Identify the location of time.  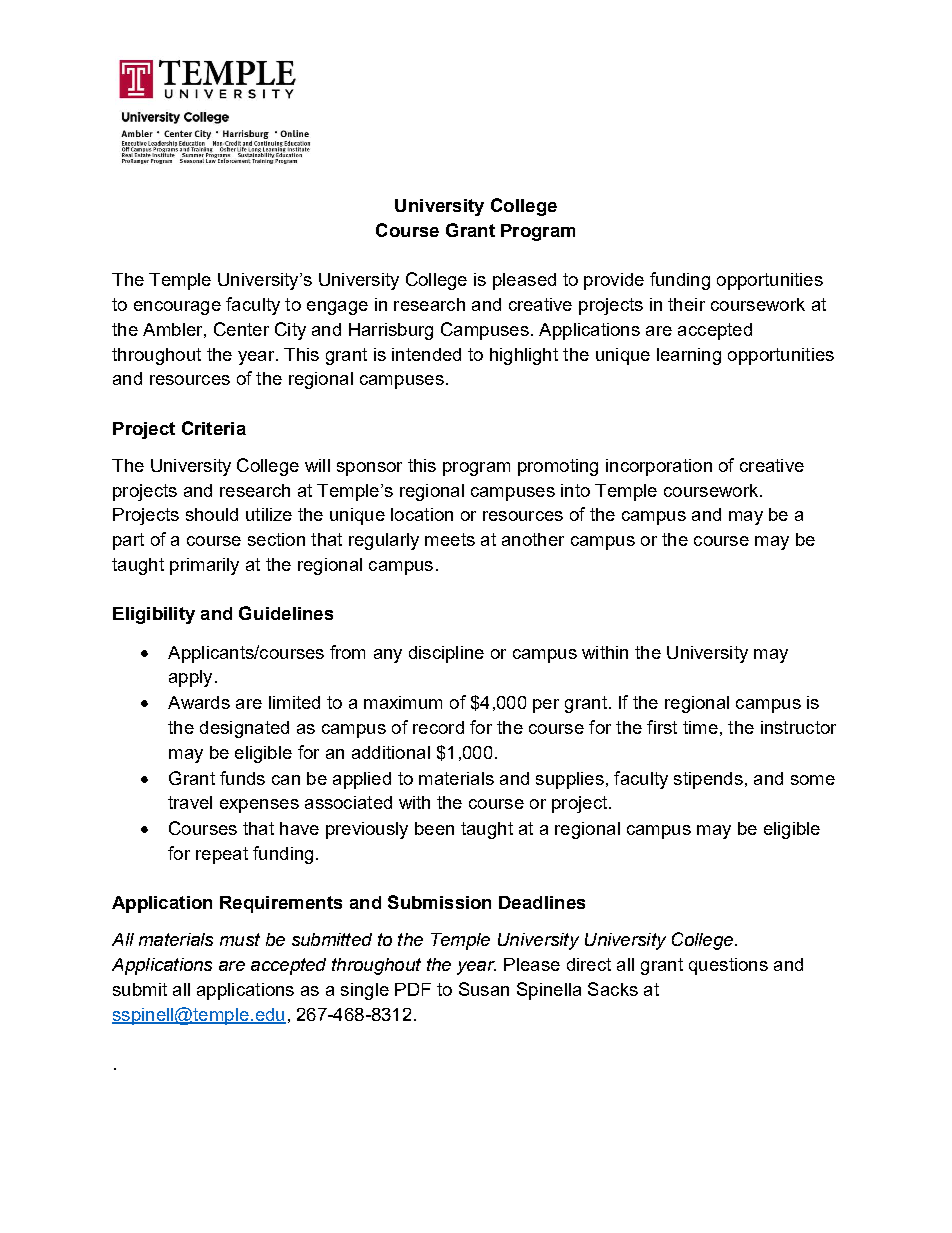
(700, 727).
